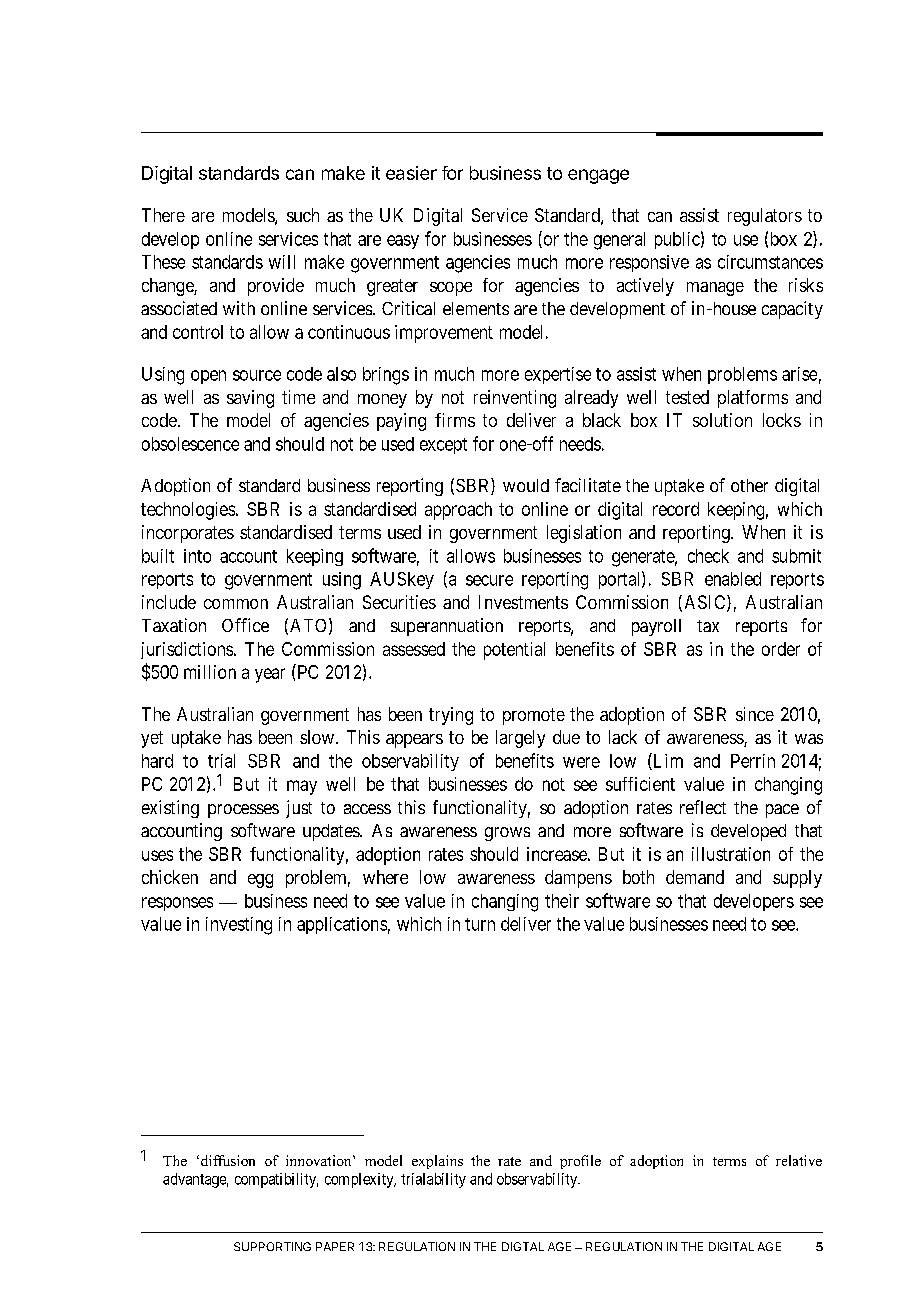 Image resolution: width=924 pixels, height=1308 pixels. Describe the element at coordinates (480, 924) in the page. I see `turn` at that location.
